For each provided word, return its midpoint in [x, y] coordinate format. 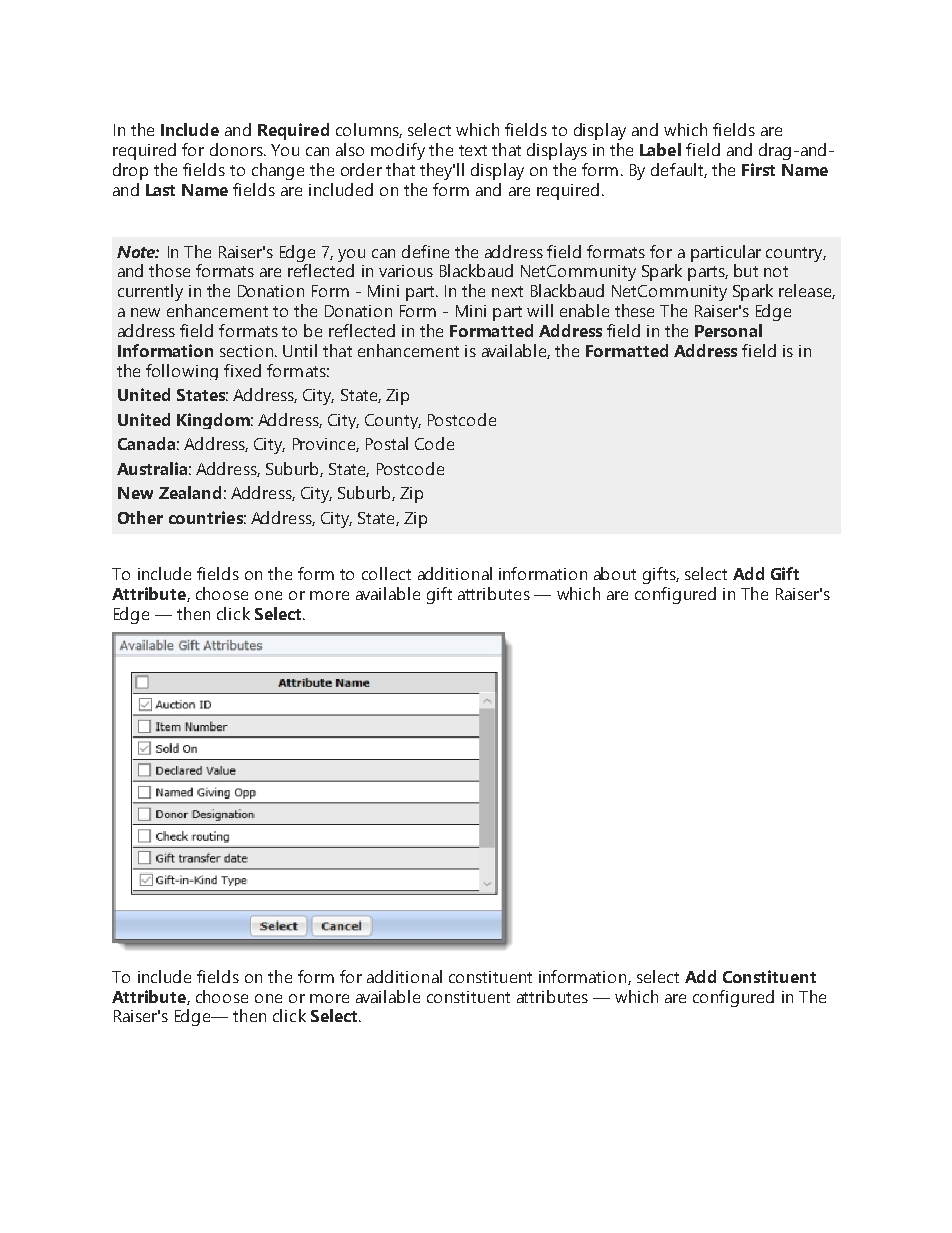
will [540, 310]
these [634, 310]
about [615, 573]
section [248, 351]
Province [325, 445]
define [425, 251]
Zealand [190, 492]
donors [237, 149]
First [758, 169]
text [473, 150]
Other [140, 517]
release [806, 291]
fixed [242, 370]
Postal [387, 443]
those [169, 270]
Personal [728, 330]
